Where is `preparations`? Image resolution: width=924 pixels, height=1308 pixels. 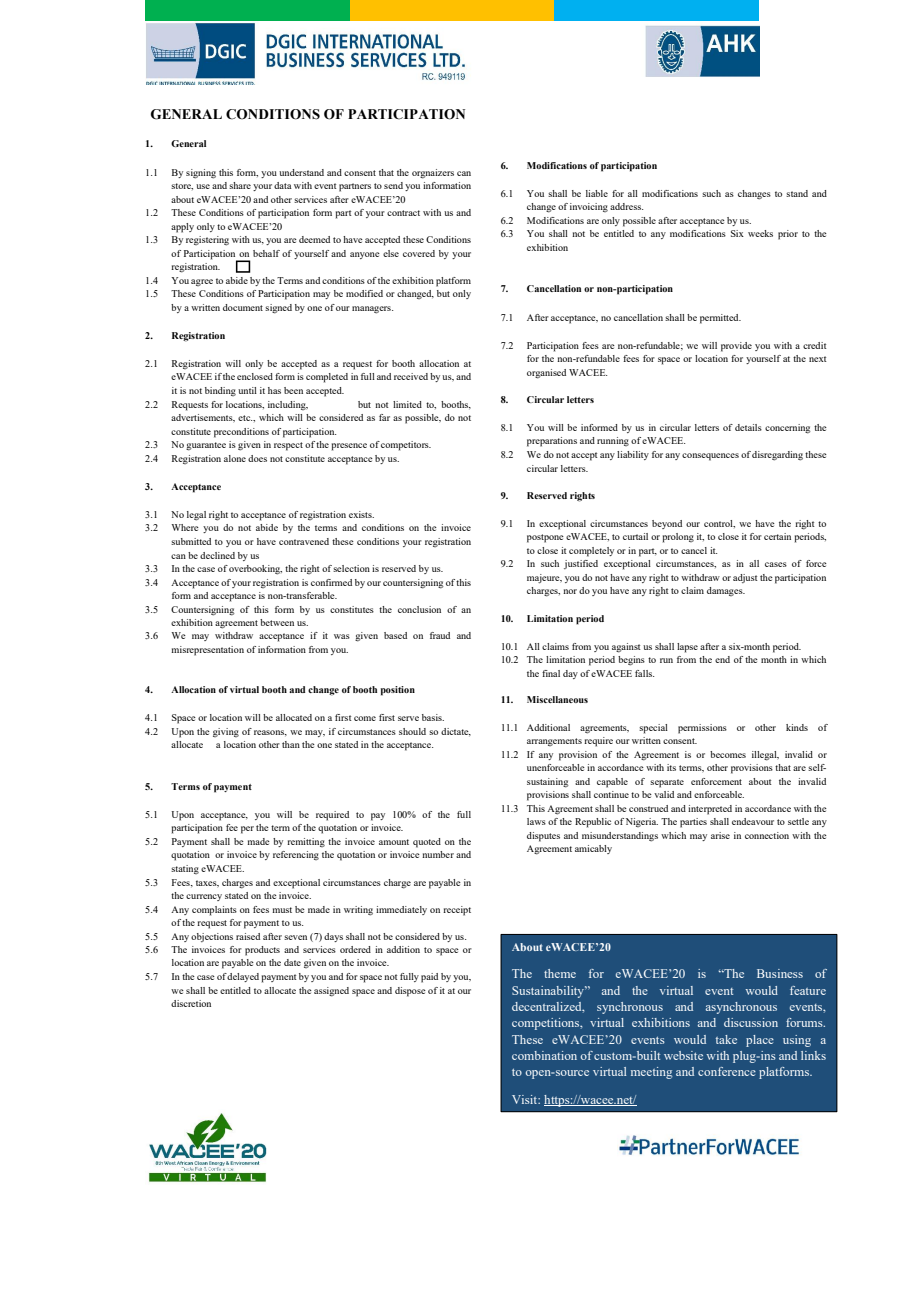 preparations is located at coordinates (552, 442).
